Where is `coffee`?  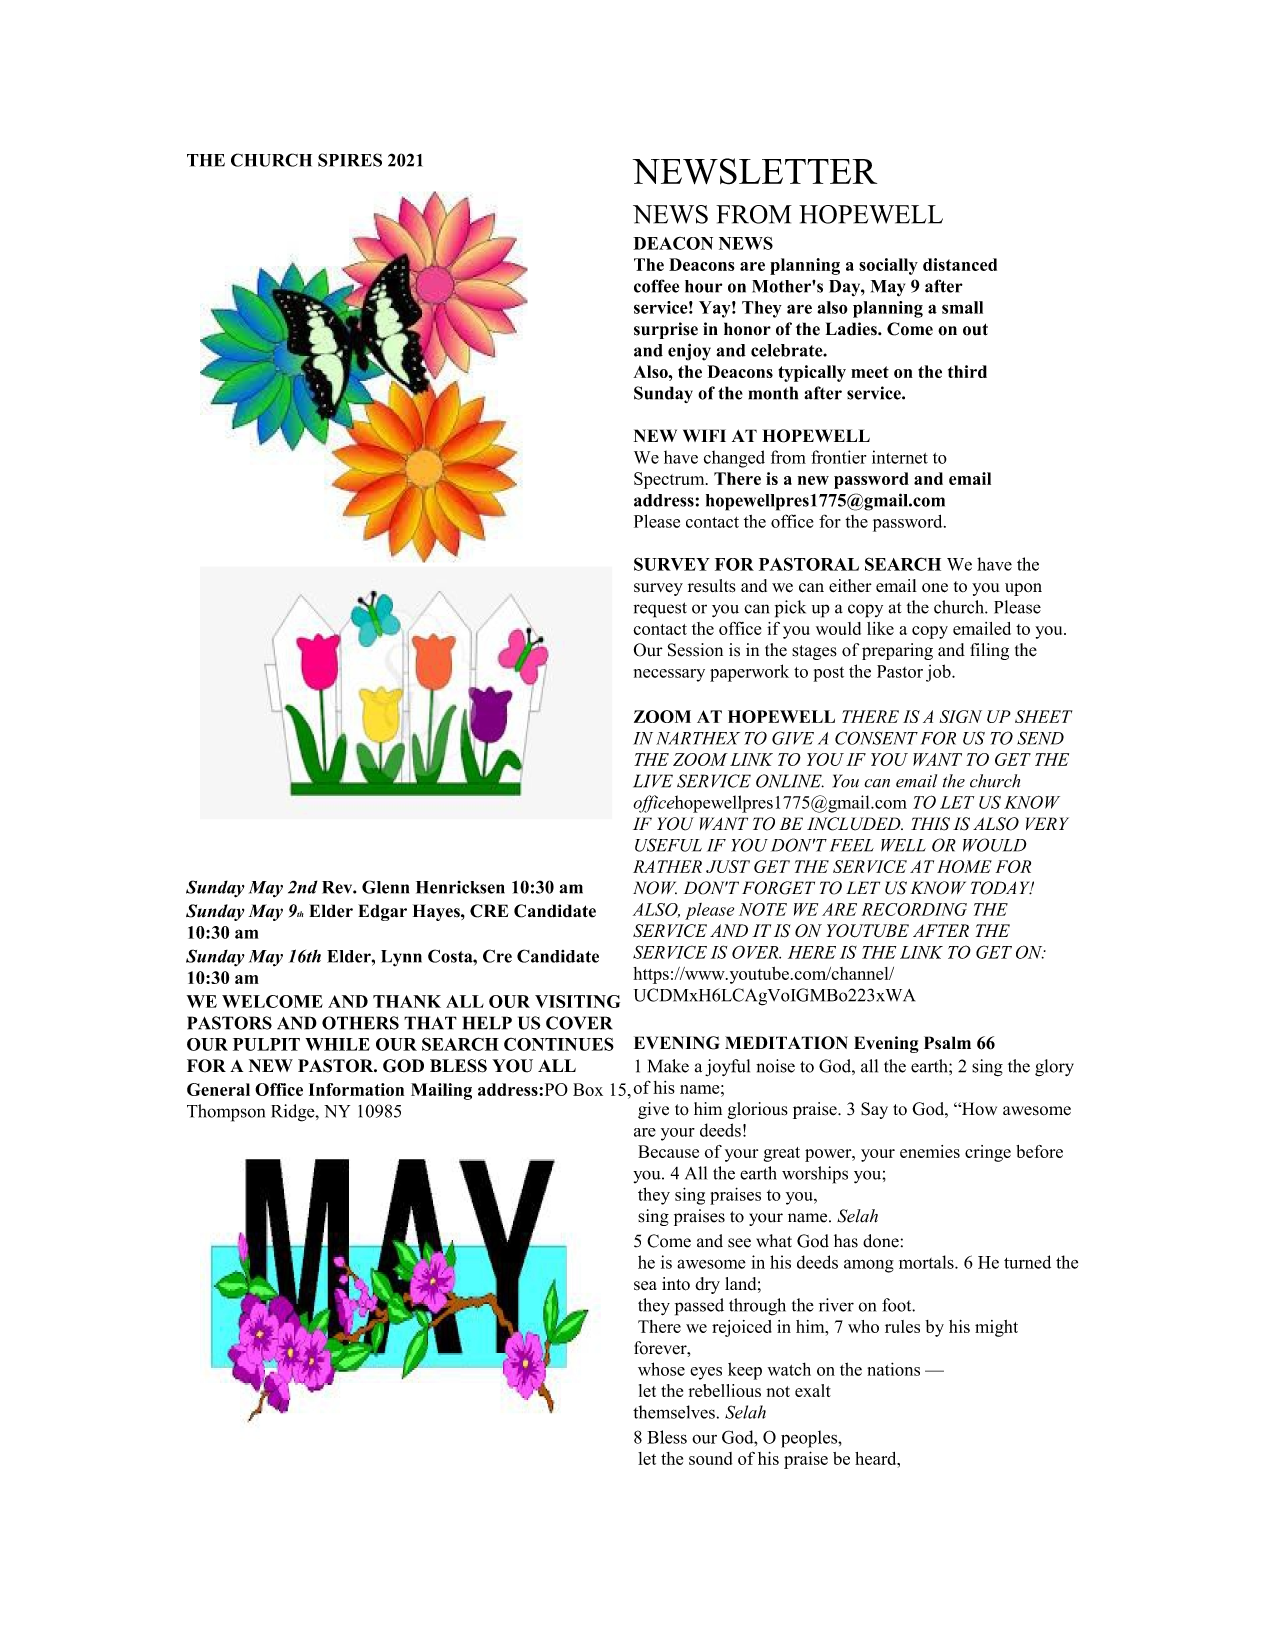 coffee is located at coordinates (656, 286).
